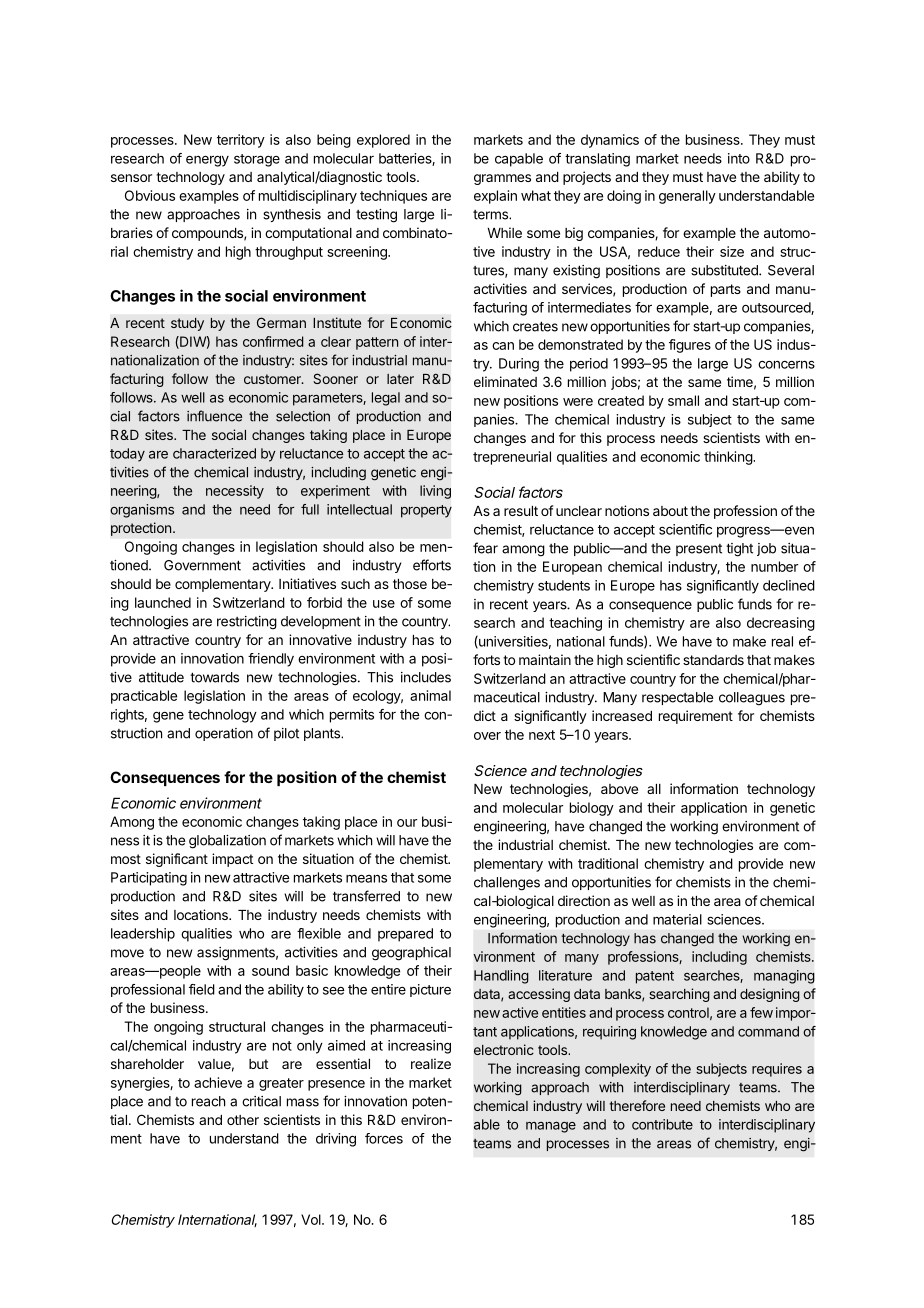  What do you see at coordinates (670, 511) in the screenshot?
I see `about` at bounding box center [670, 511].
